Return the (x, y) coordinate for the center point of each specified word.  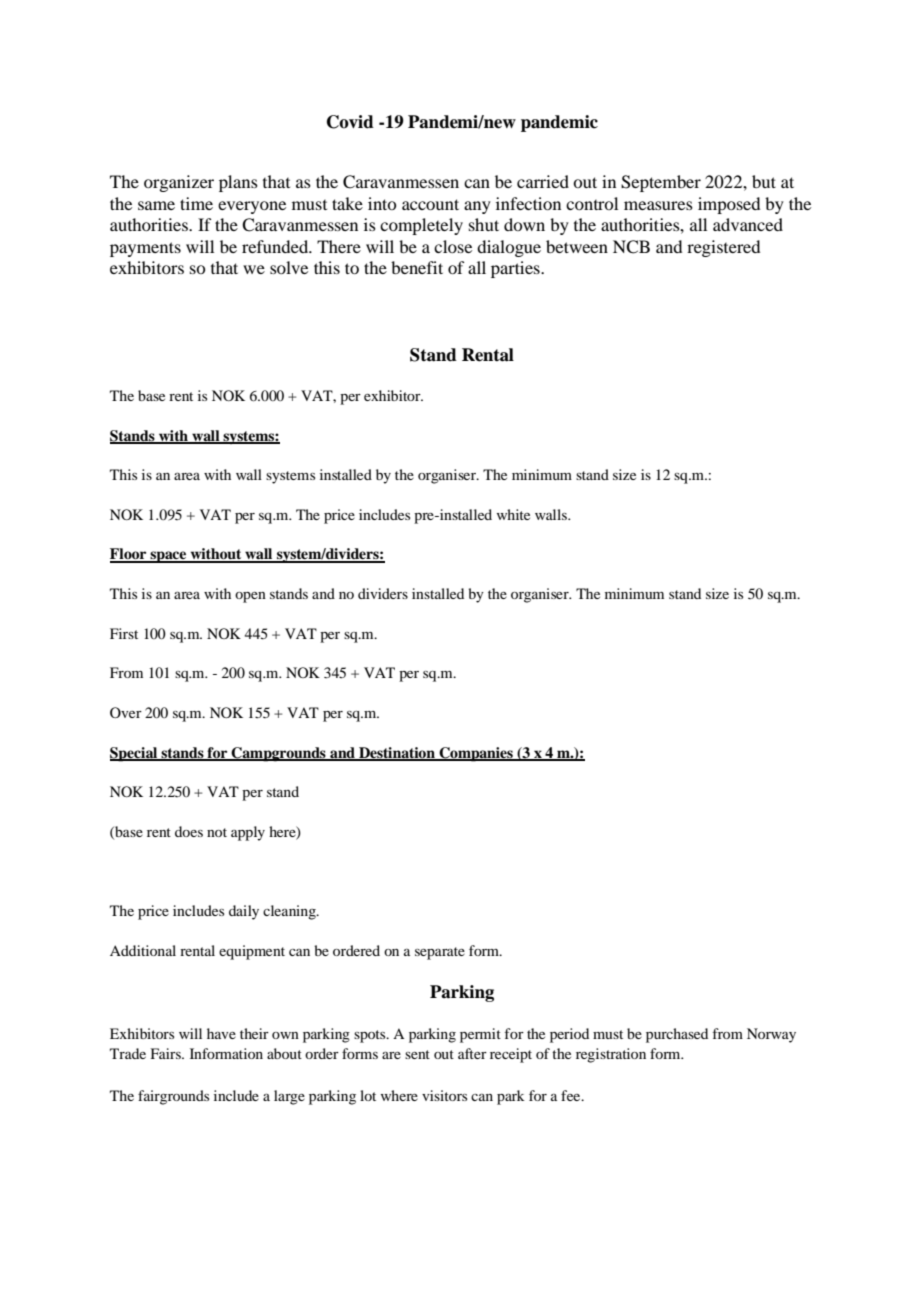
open (250, 597)
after (472, 1053)
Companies (476, 754)
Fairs (166, 1053)
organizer (179, 183)
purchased (677, 1035)
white (513, 514)
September (661, 183)
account (430, 204)
